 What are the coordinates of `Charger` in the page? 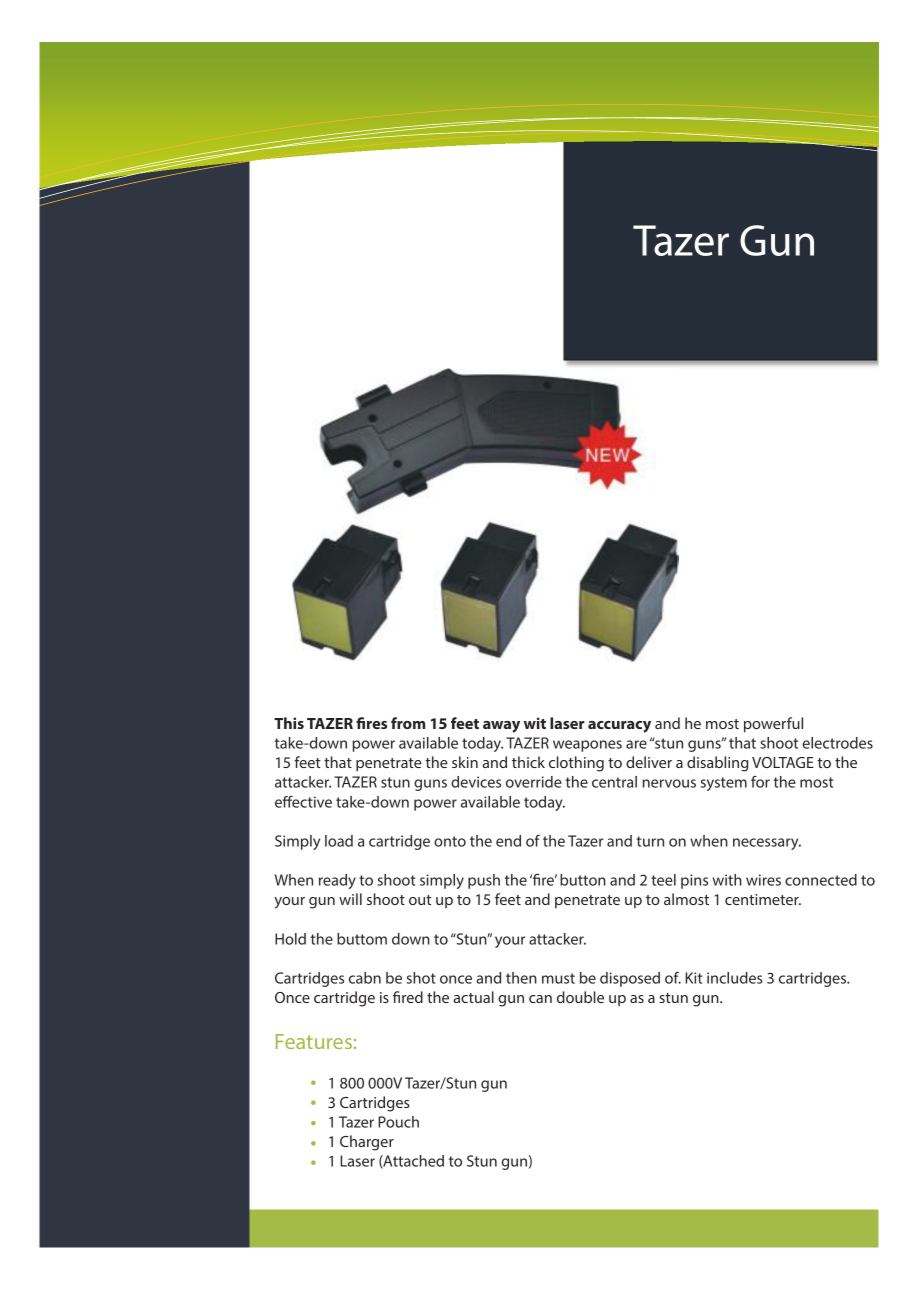 It's located at (367, 1143).
